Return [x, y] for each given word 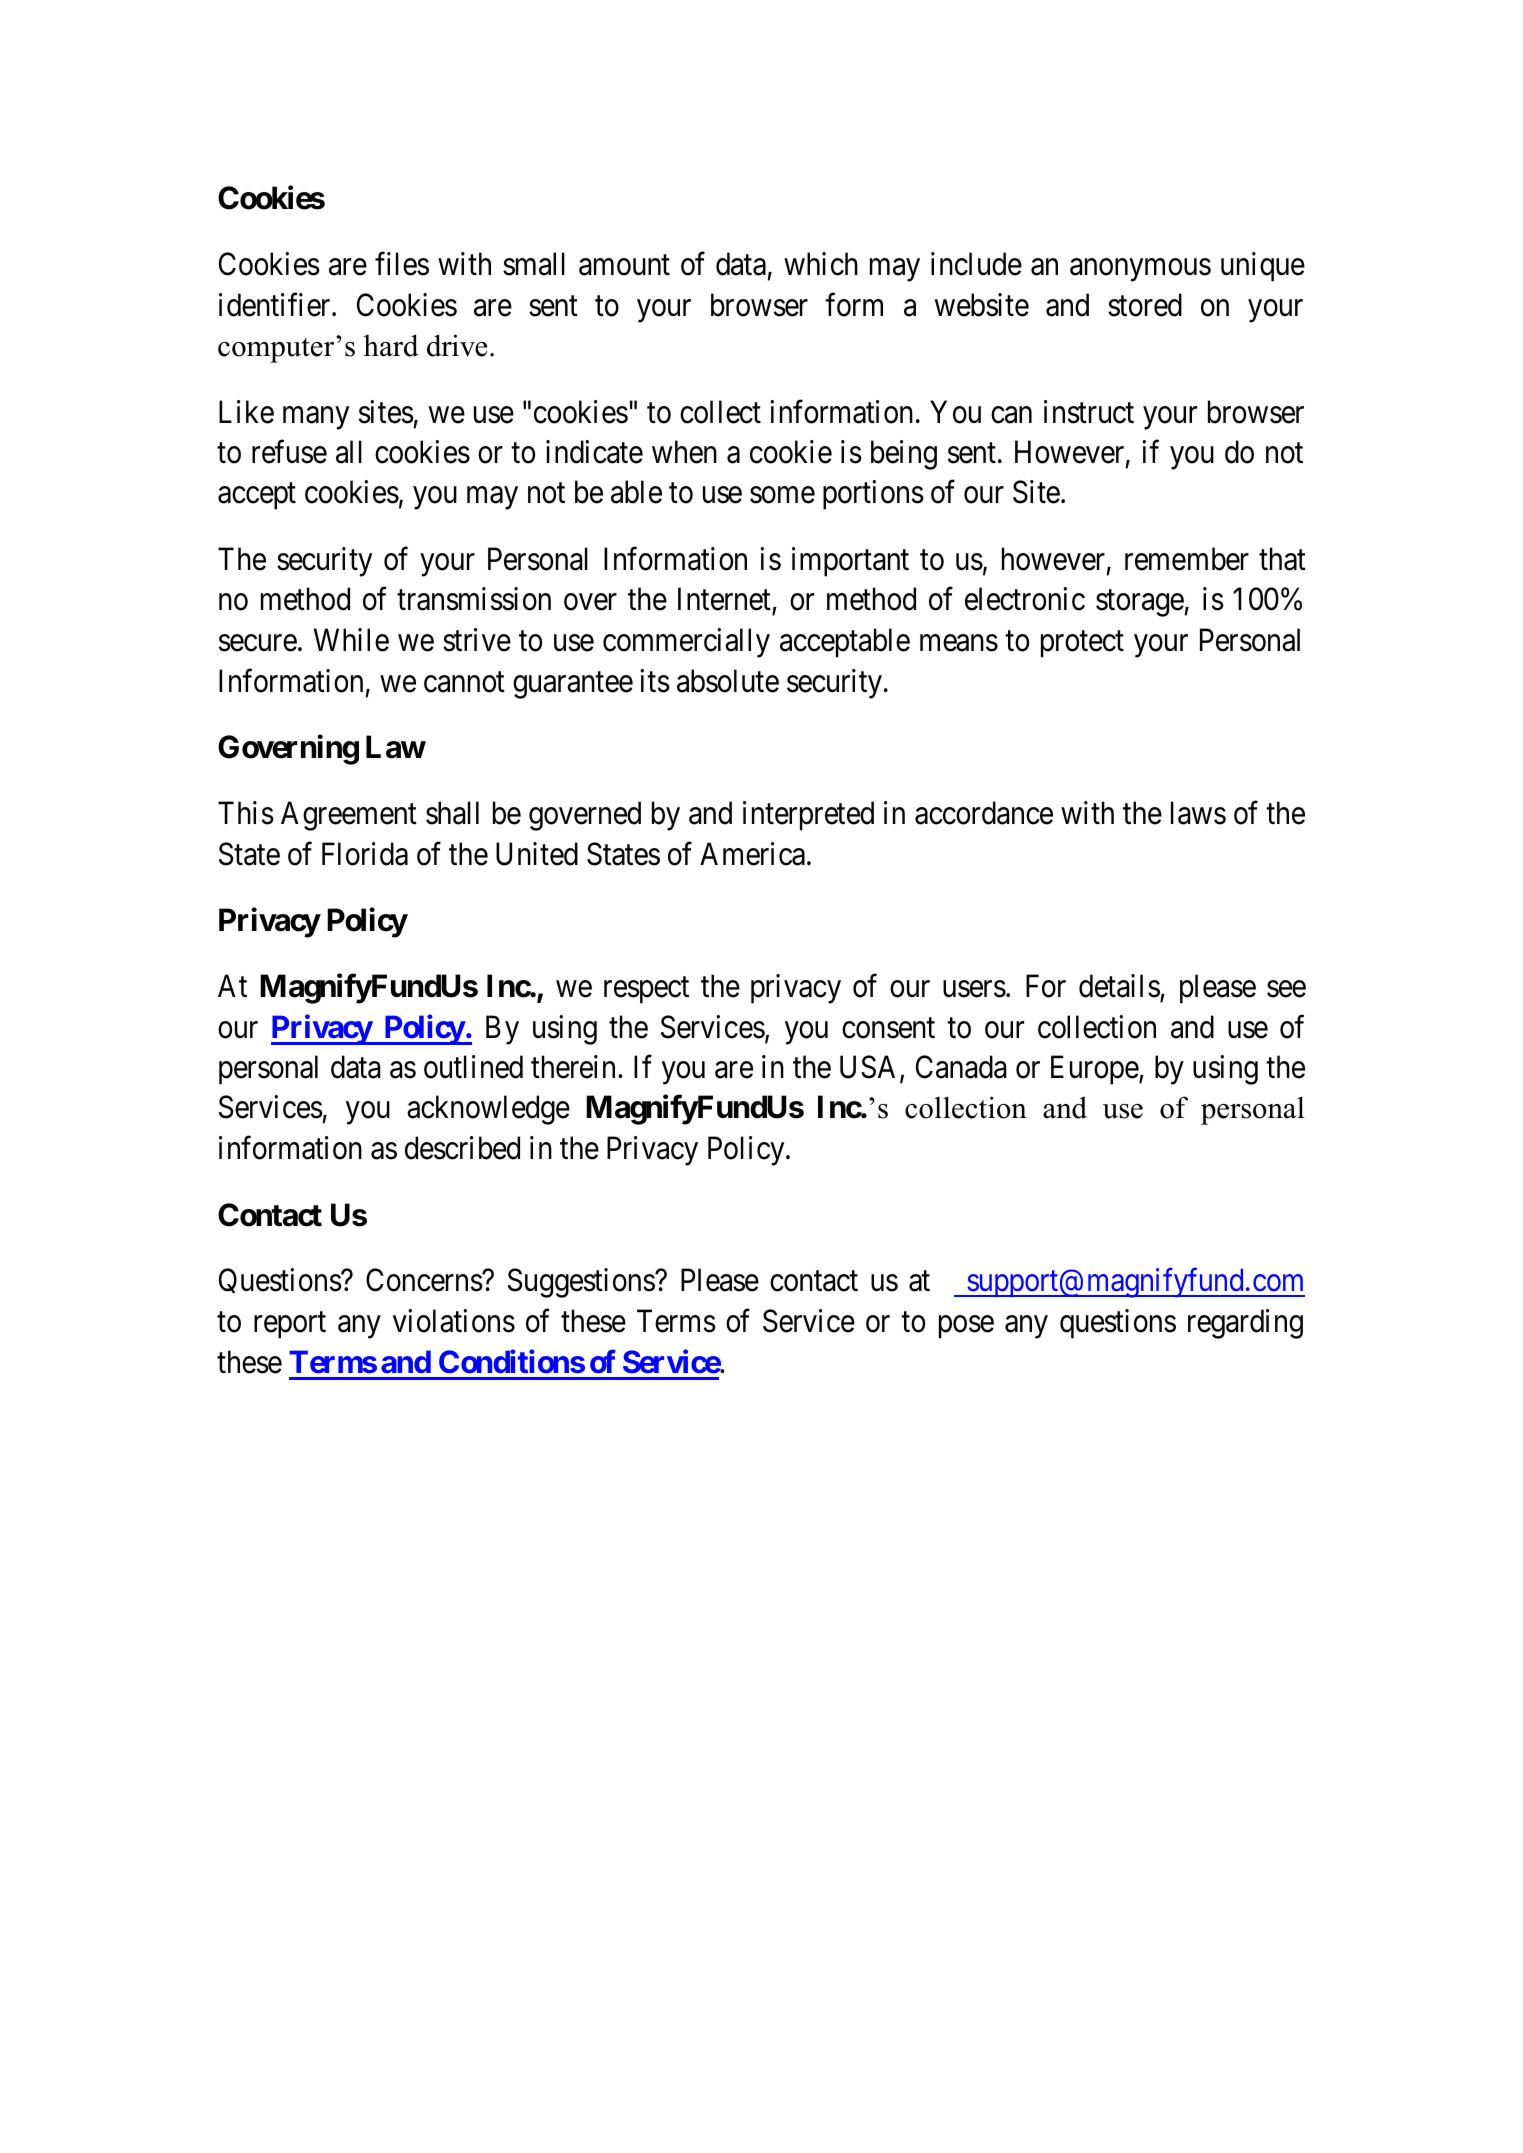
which [821, 264]
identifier [276, 305]
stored [1145, 305]
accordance [984, 813]
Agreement [349, 816]
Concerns [424, 1280]
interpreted [808, 816]
